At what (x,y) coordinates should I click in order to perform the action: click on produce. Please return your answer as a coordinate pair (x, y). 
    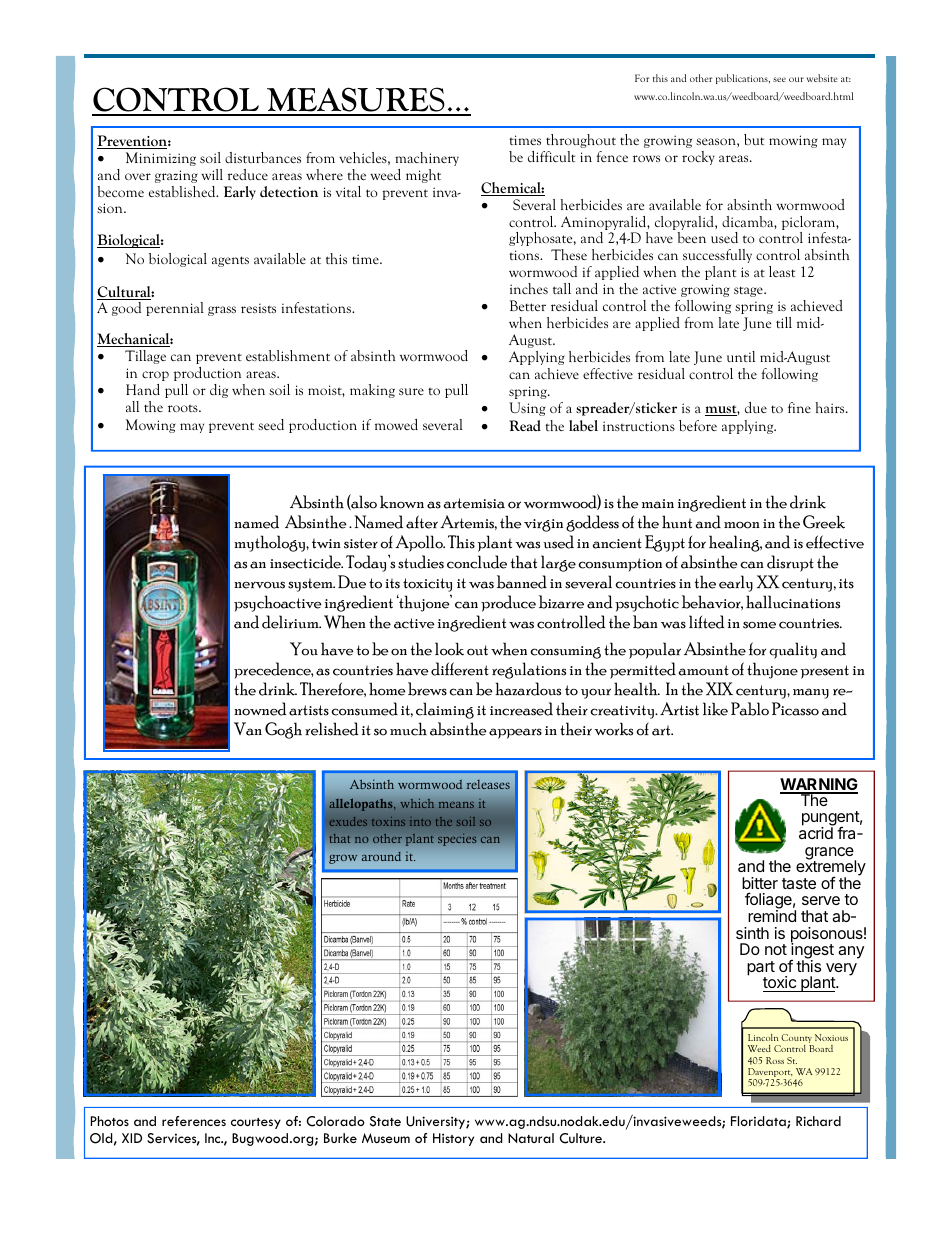
    Looking at the image, I should click on (508, 603).
